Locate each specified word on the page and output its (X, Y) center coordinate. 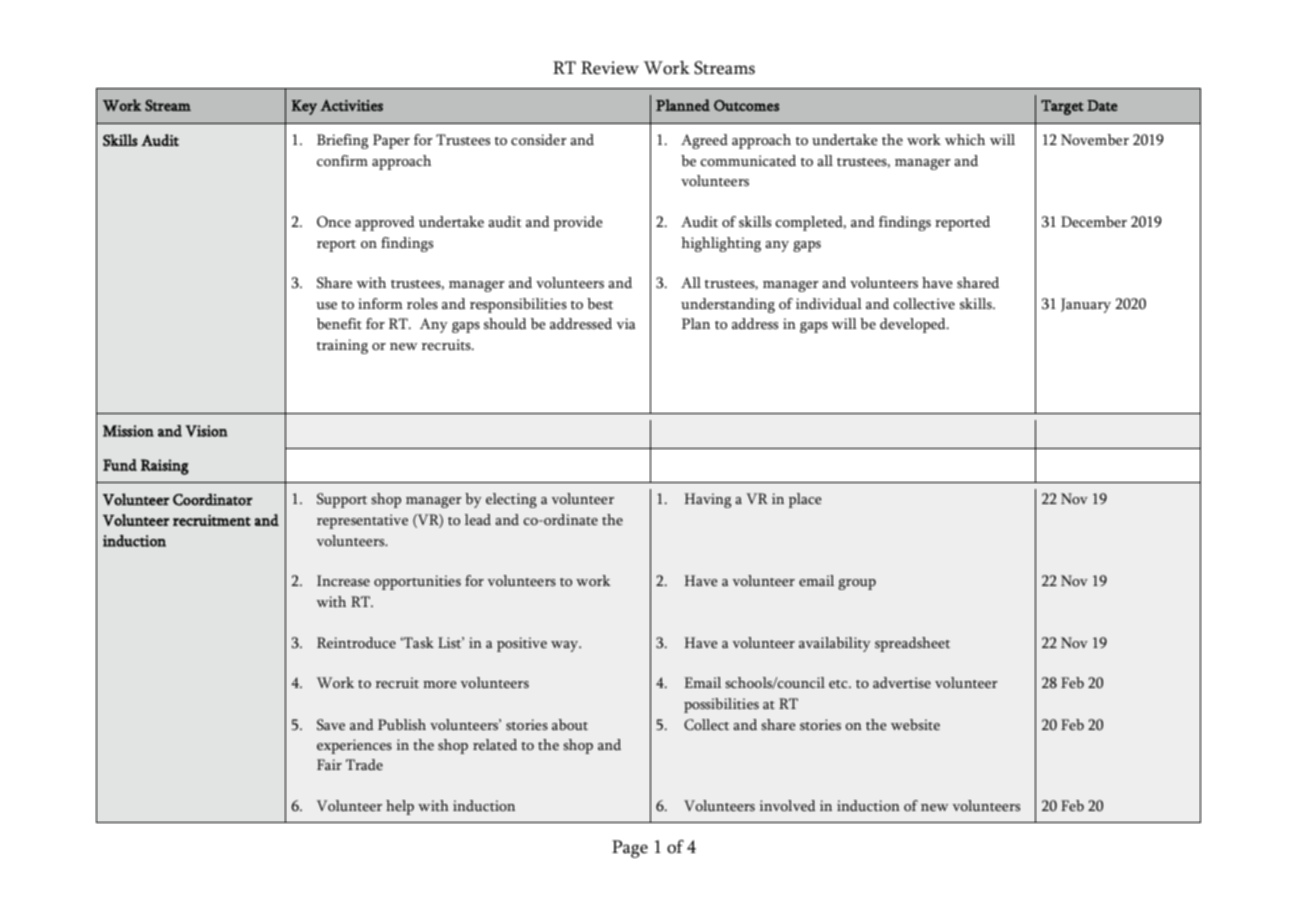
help (400, 807)
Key (304, 107)
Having (707, 500)
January (1086, 305)
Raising (165, 467)
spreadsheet (912, 644)
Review (610, 68)
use (326, 306)
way (566, 646)
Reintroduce (356, 643)
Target (1062, 107)
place (805, 500)
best (600, 304)
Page (630, 849)
